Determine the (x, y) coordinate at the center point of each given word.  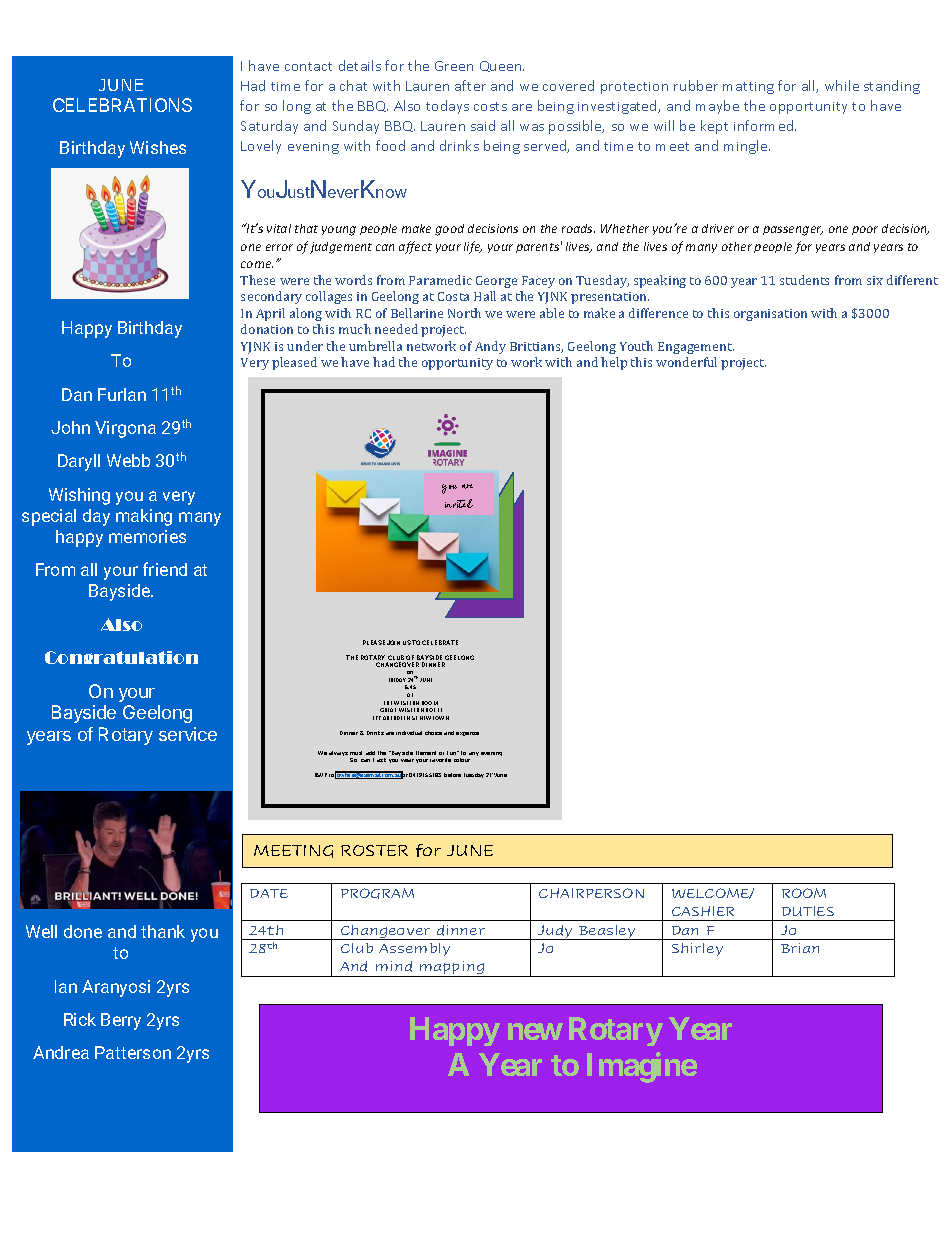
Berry (121, 1021)
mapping (451, 969)
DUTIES (808, 911)
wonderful (686, 362)
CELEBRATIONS (122, 105)
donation (267, 329)
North (464, 313)
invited (459, 503)
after (470, 85)
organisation (770, 315)
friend (165, 569)
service (188, 734)
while (842, 85)
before (452, 775)
